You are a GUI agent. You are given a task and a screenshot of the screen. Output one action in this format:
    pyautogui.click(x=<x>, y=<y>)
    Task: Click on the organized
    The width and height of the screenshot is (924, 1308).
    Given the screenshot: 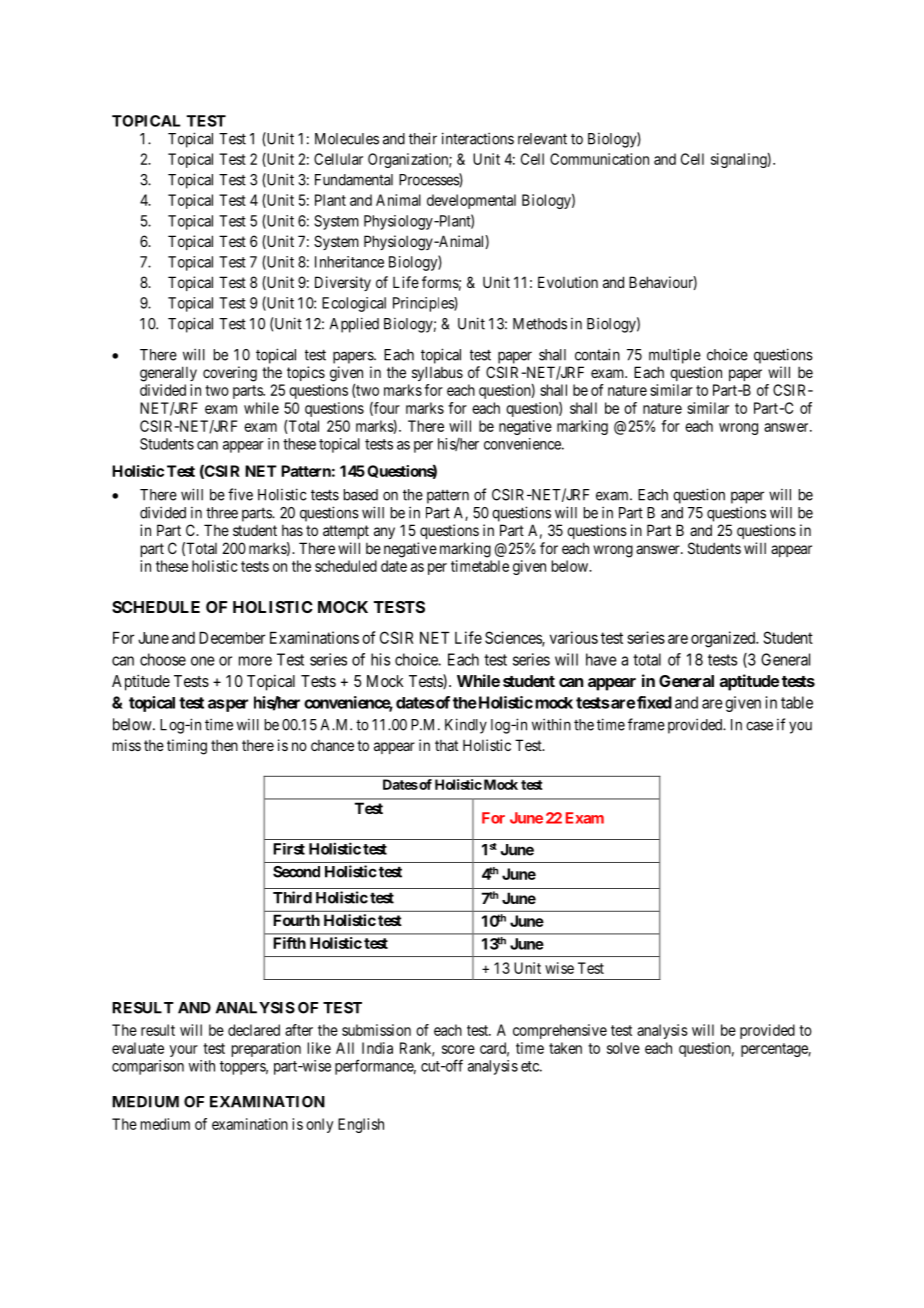 What is the action you would take?
    pyautogui.click(x=724, y=639)
